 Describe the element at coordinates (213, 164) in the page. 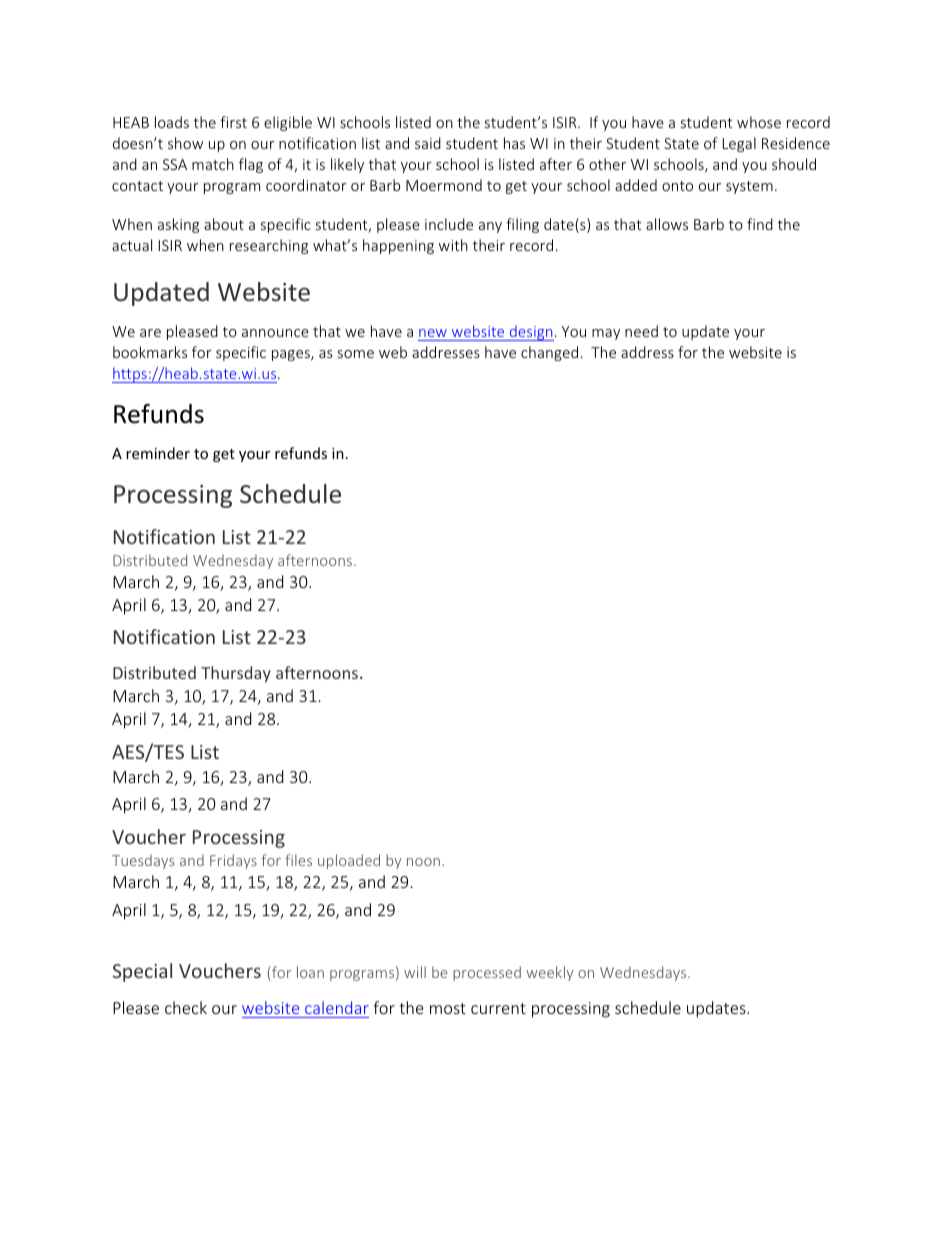

I see `match` at that location.
